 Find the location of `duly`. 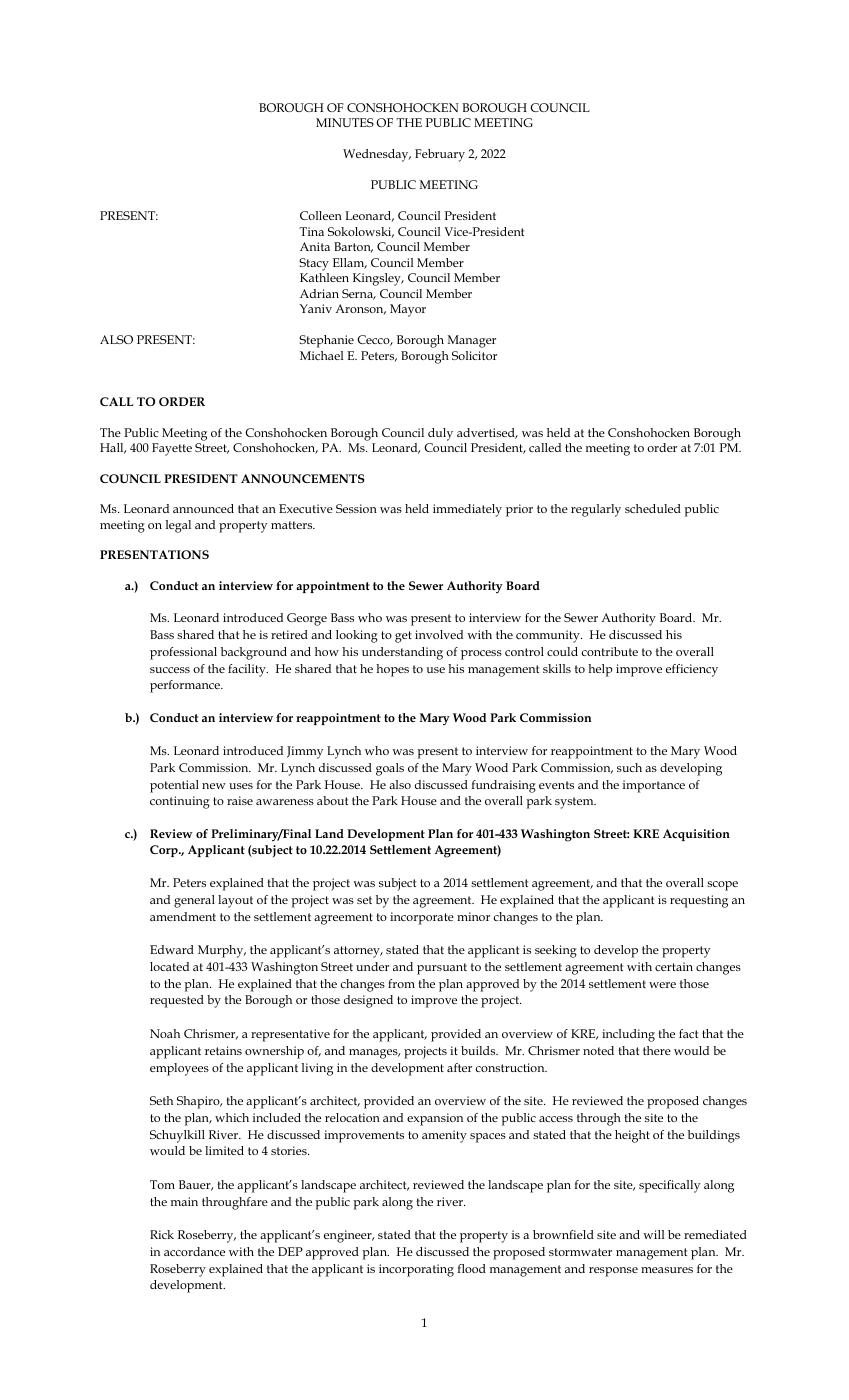

duly is located at coordinates (440, 434).
